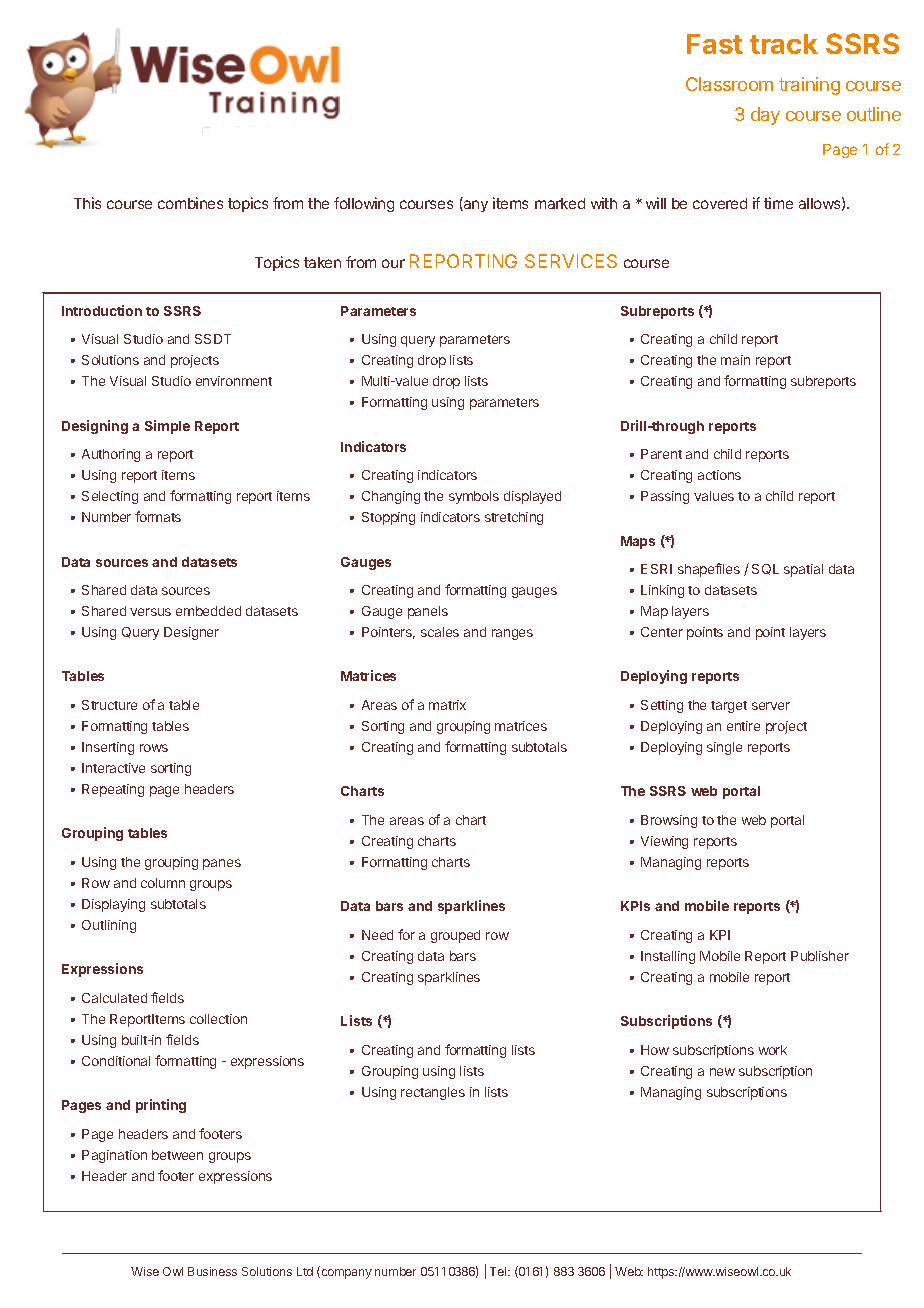 The image size is (924, 1308). What do you see at coordinates (512, 634) in the page?
I see `ranges` at bounding box center [512, 634].
